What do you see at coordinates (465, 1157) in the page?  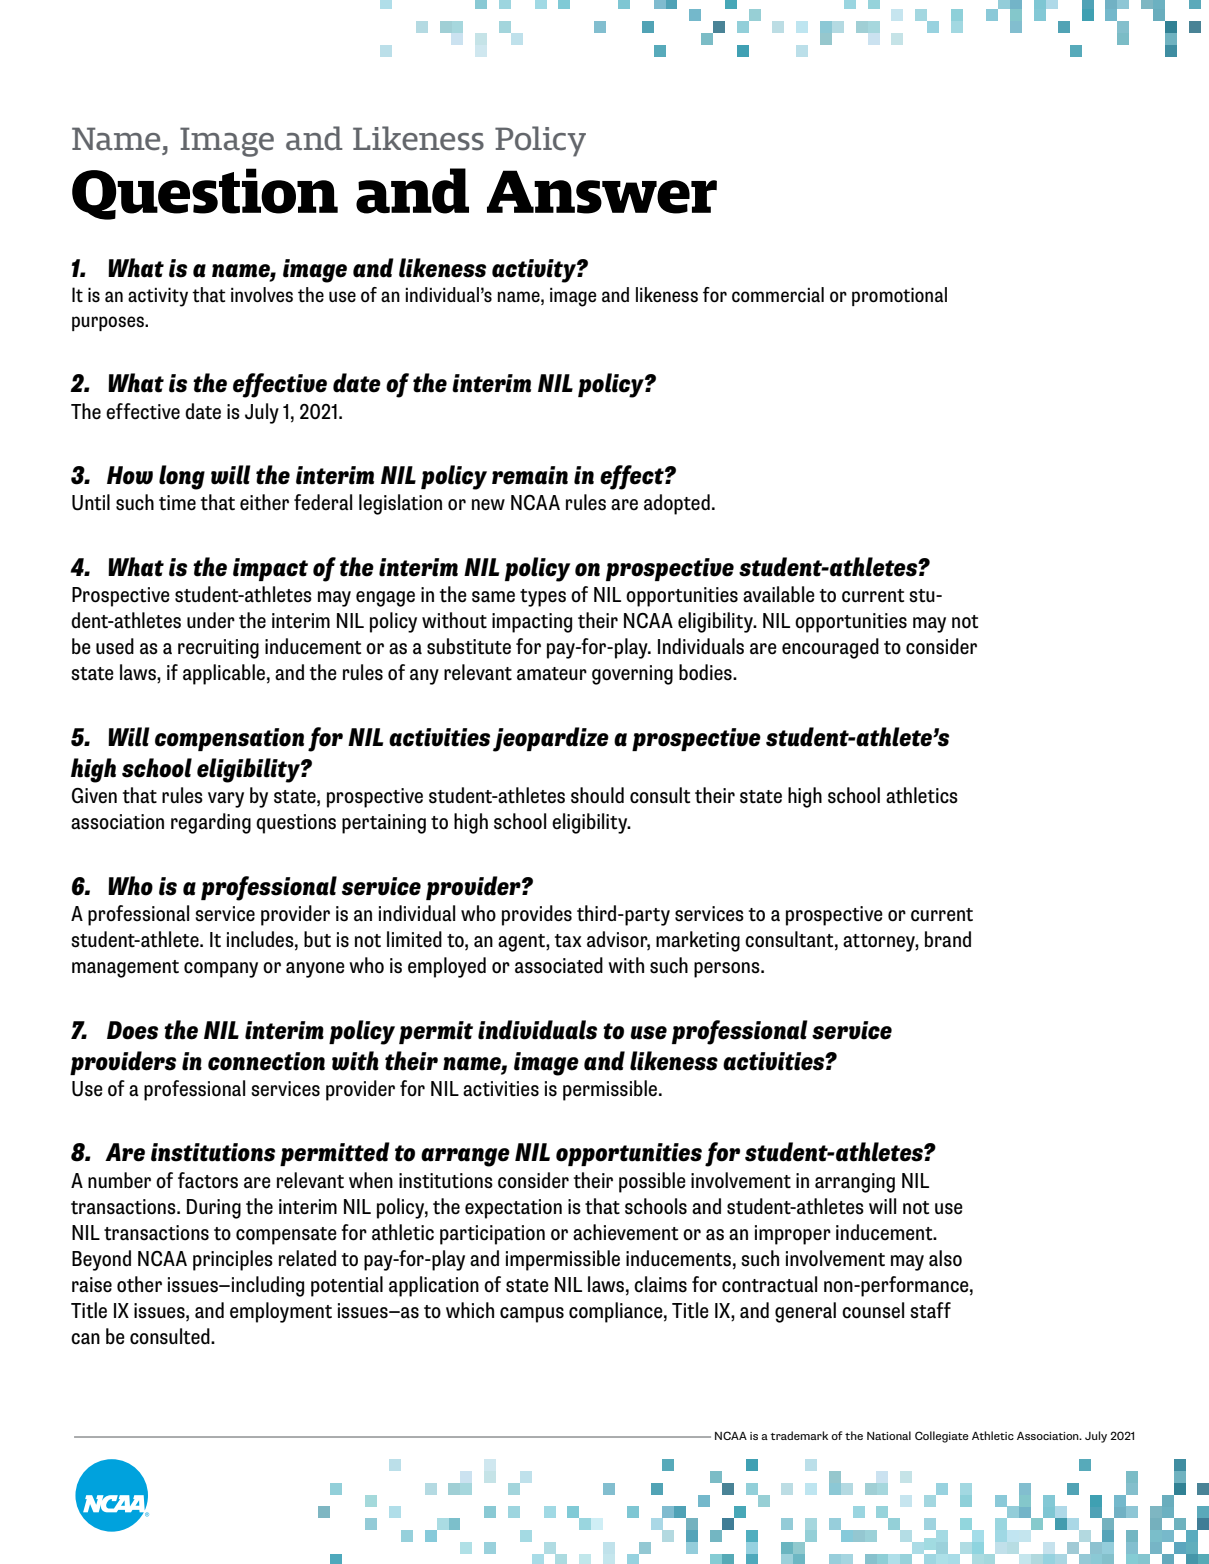 I see `arrange` at bounding box center [465, 1157].
